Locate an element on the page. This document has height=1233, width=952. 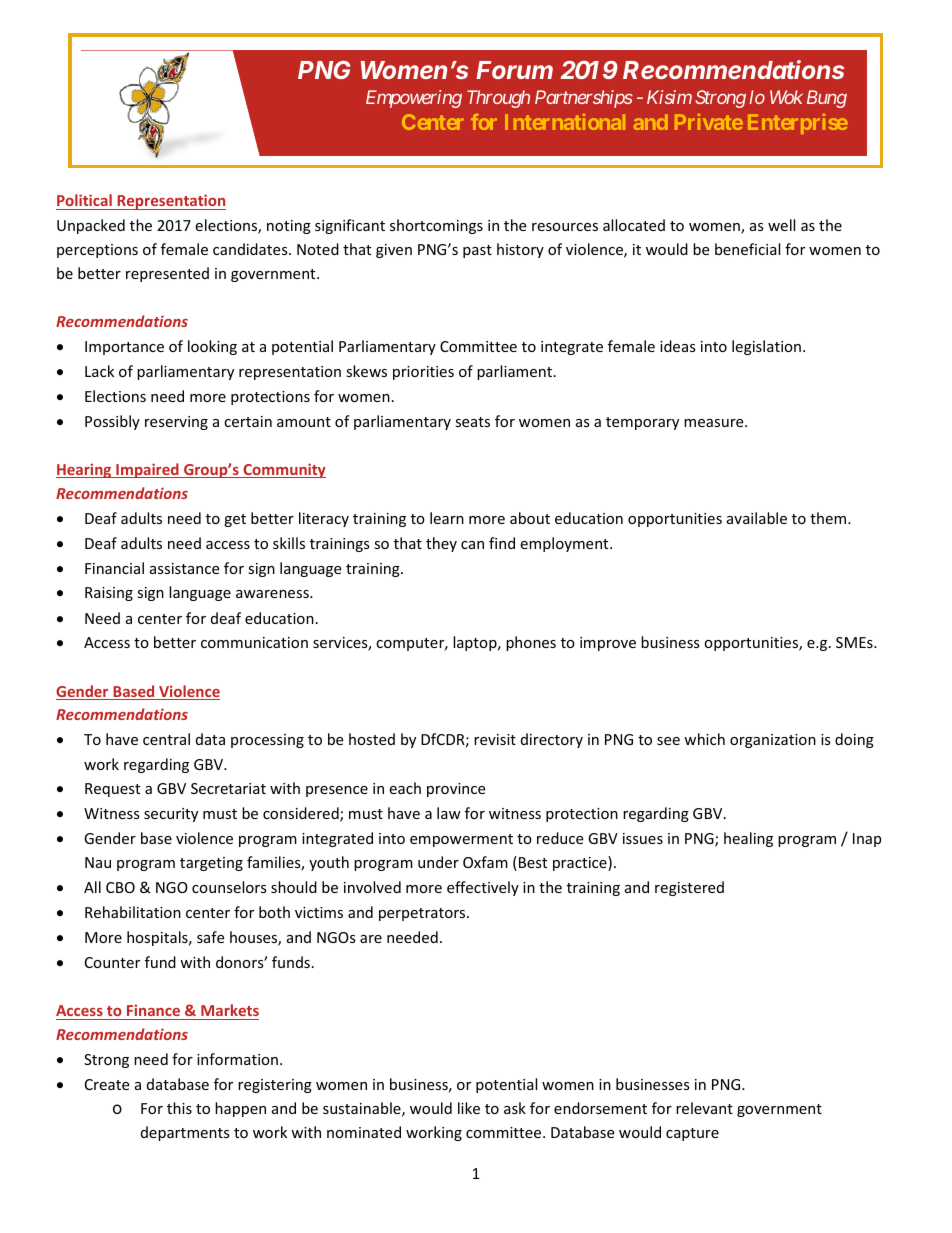
looking is located at coordinates (212, 347).
